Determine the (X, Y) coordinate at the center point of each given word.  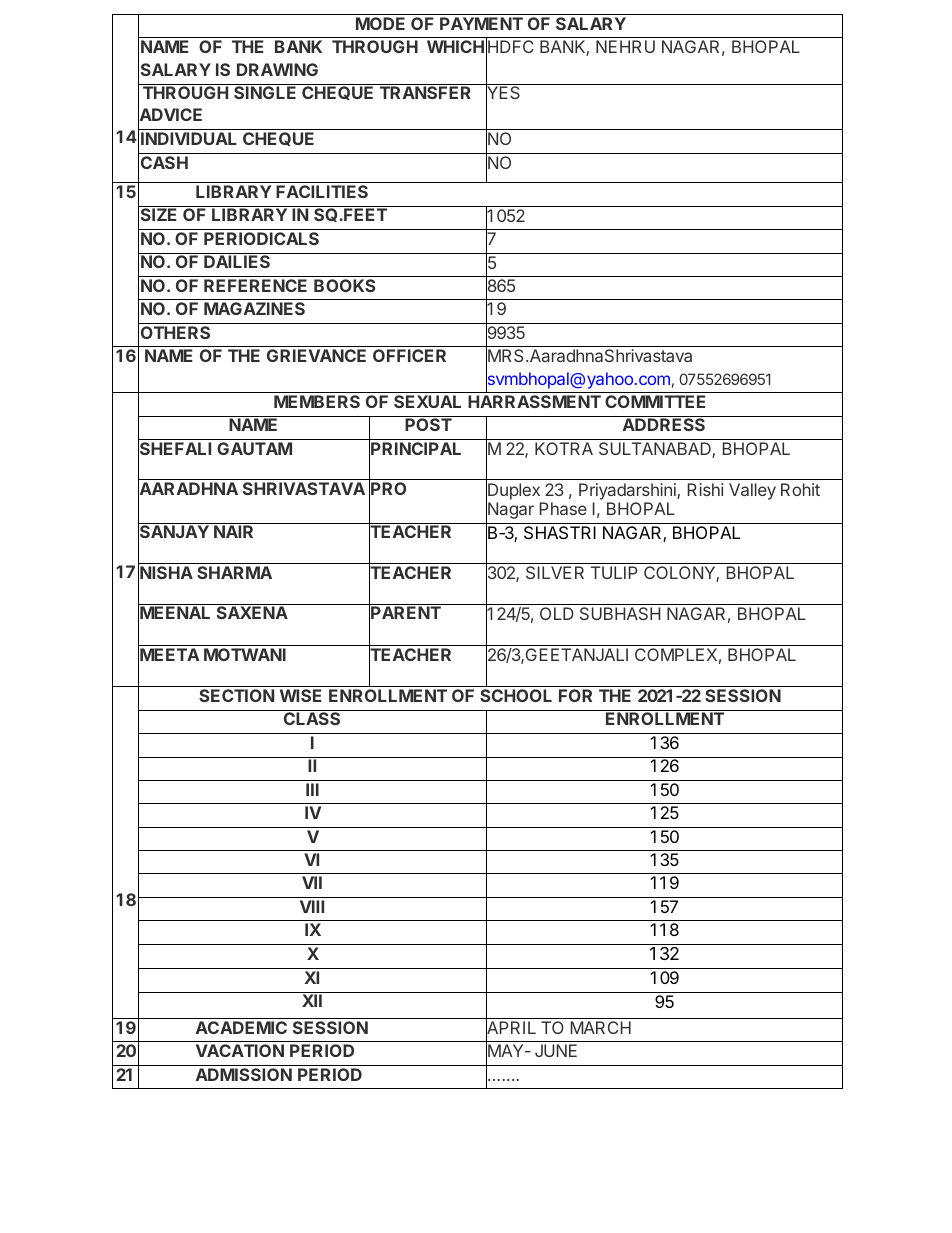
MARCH (601, 1027)
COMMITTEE (655, 401)
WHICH (455, 46)
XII (312, 1000)
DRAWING (277, 69)
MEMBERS (317, 401)
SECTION (236, 695)
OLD (557, 613)
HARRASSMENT (534, 401)
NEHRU (625, 46)
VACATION (240, 1050)
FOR (575, 695)
